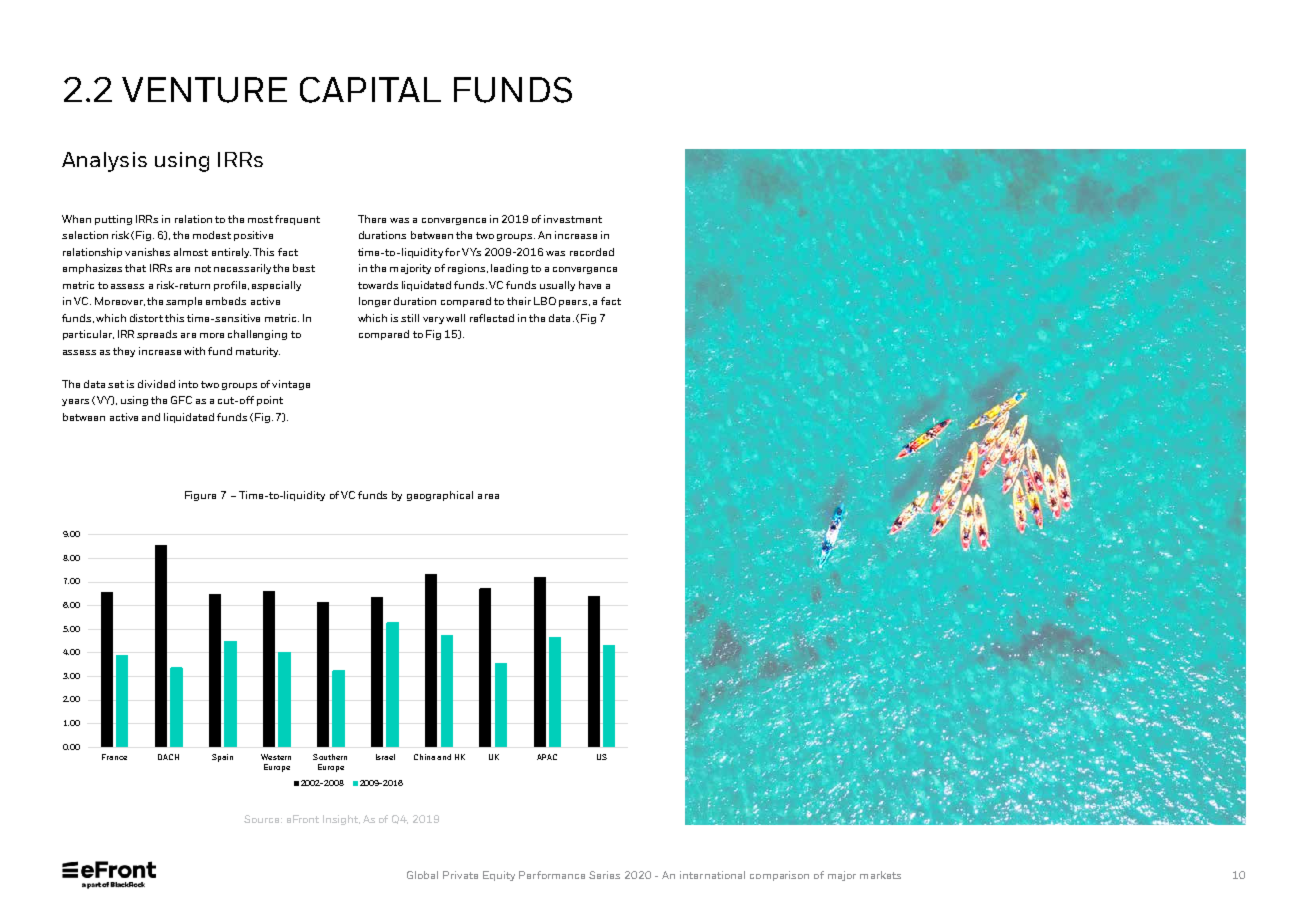  What do you see at coordinates (370, 90) in the page?
I see `CAPITAL` at bounding box center [370, 90].
